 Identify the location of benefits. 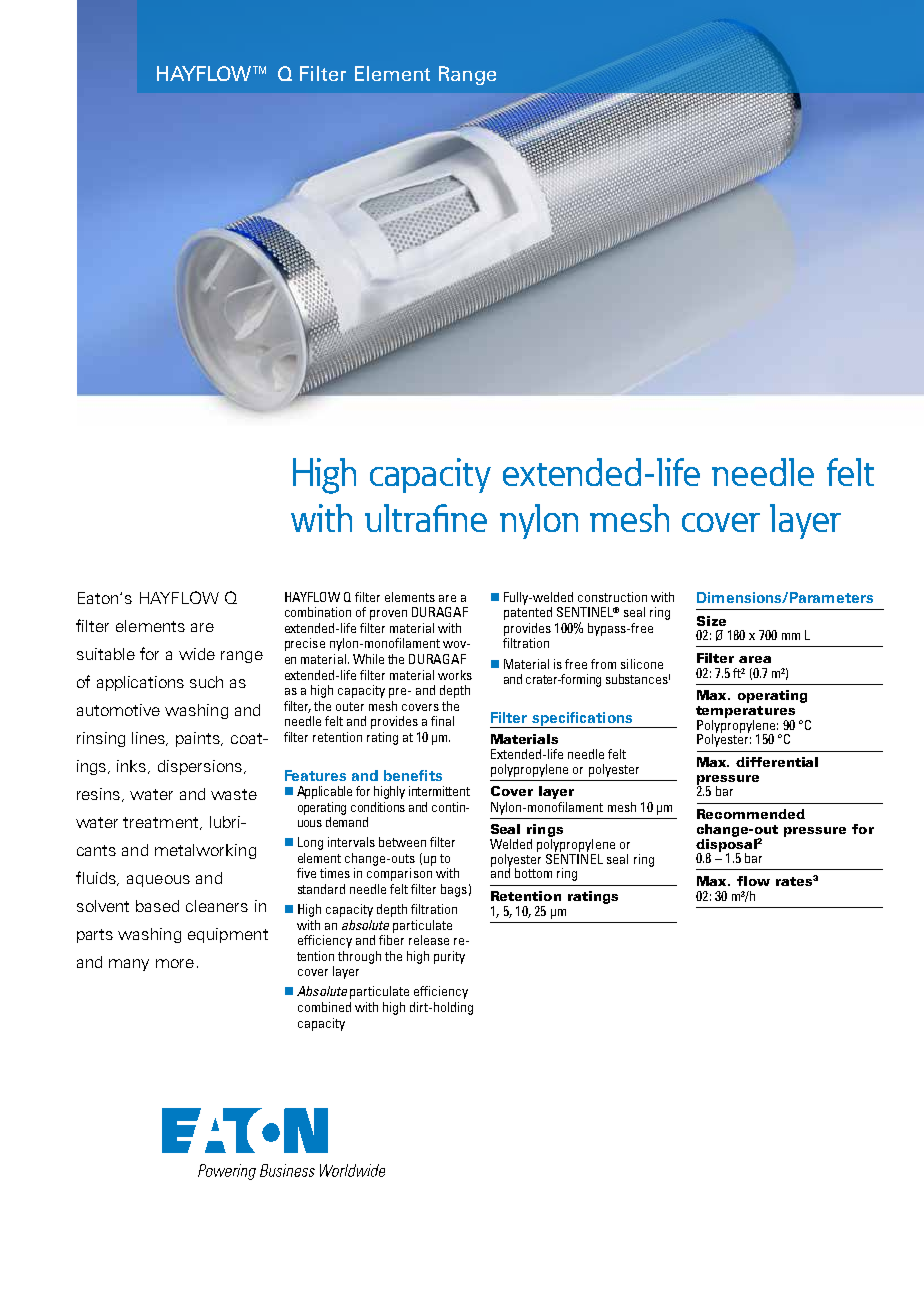
(413, 775).
